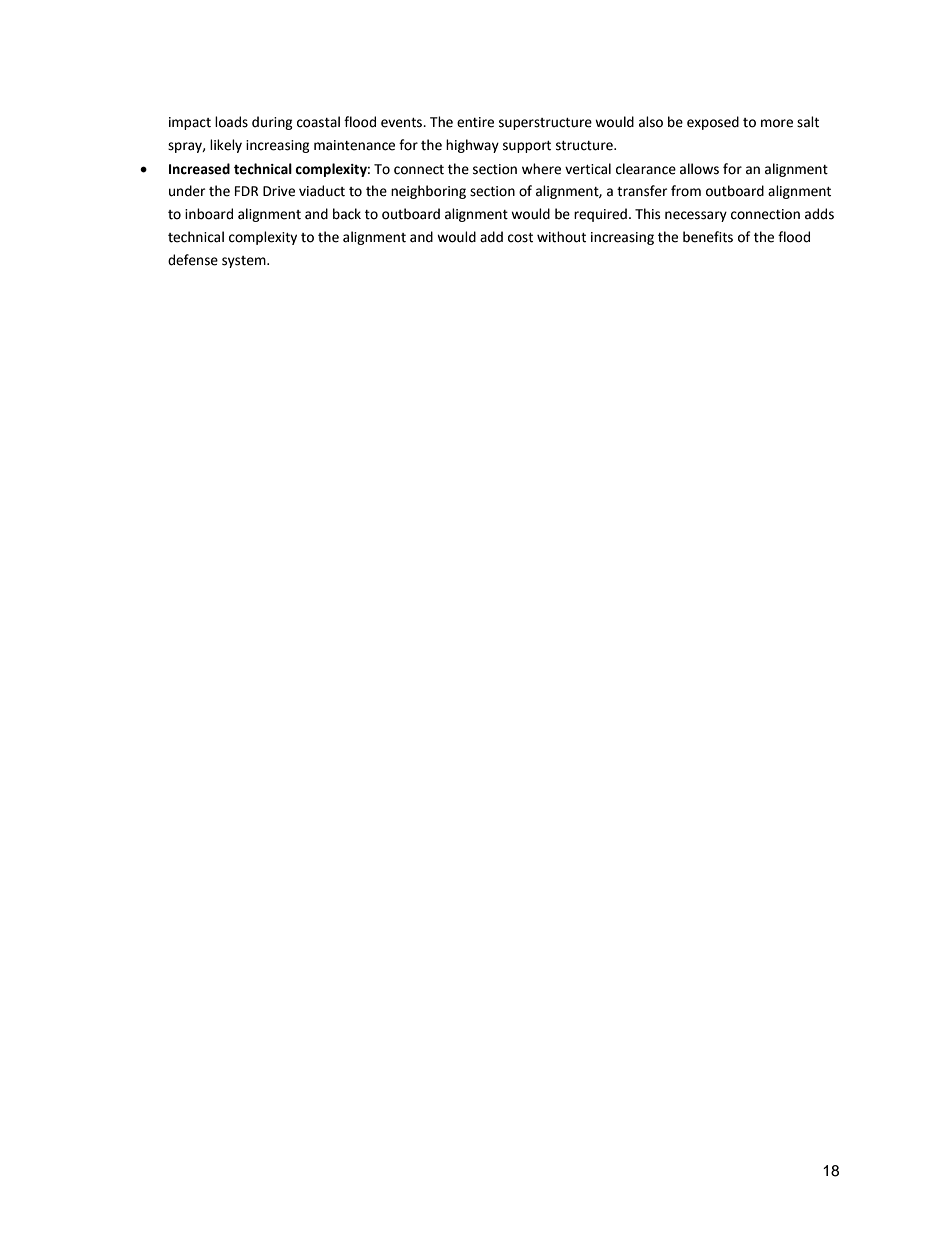 The height and width of the image is (1233, 952). I want to click on more, so click(777, 123).
